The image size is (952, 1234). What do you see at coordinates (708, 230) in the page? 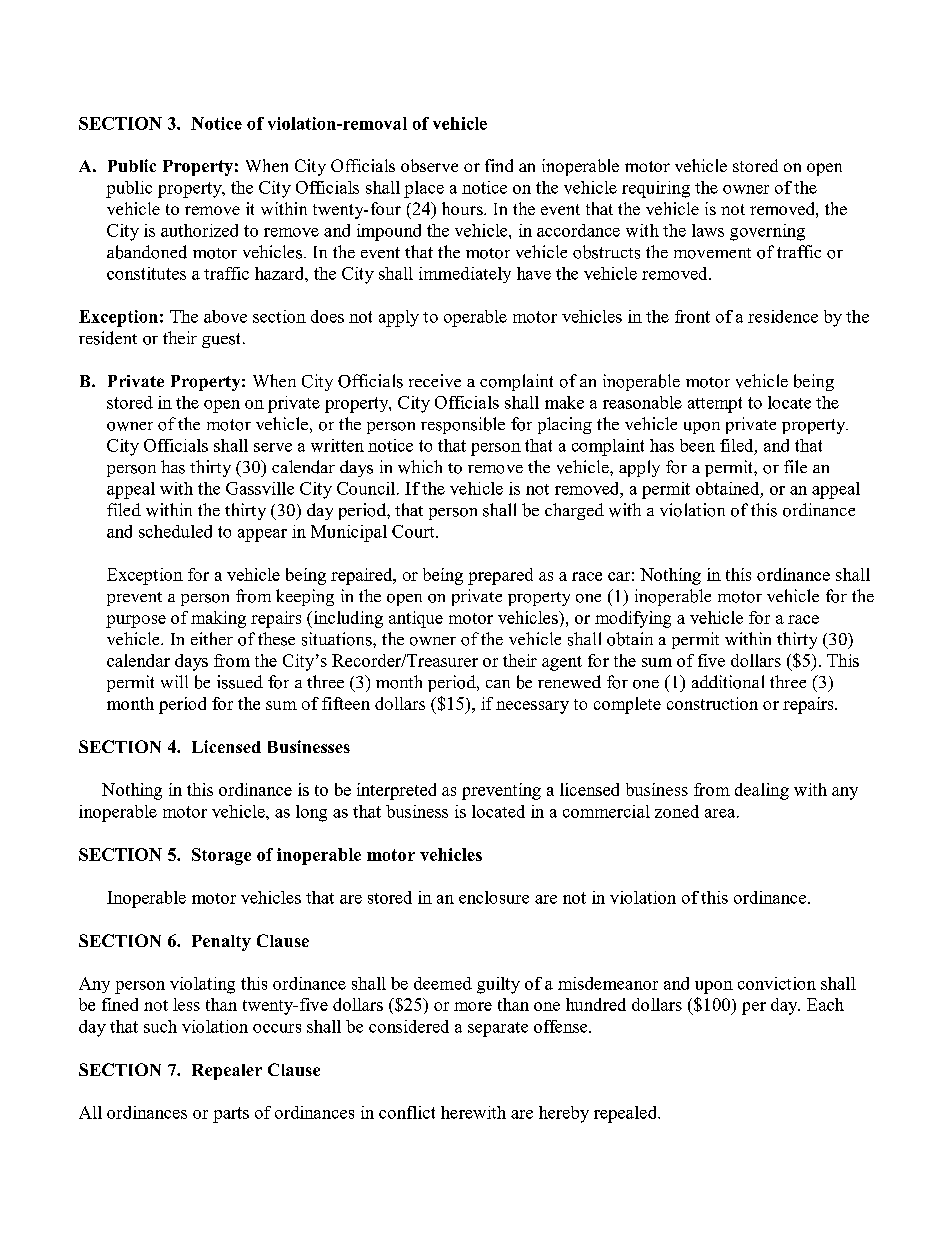
I see `laws` at bounding box center [708, 230].
